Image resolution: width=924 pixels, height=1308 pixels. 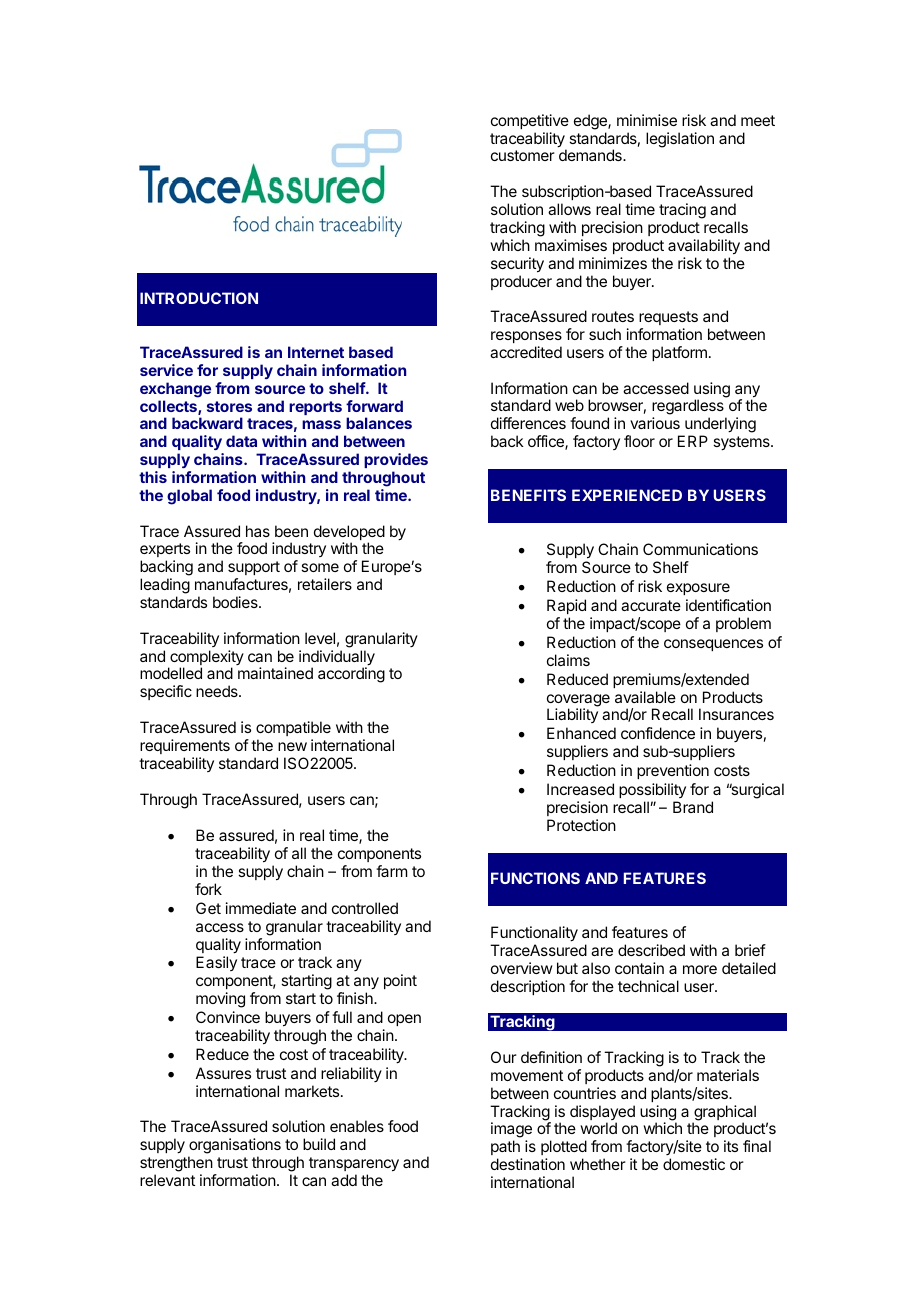 I want to click on Brand, so click(x=693, y=807).
